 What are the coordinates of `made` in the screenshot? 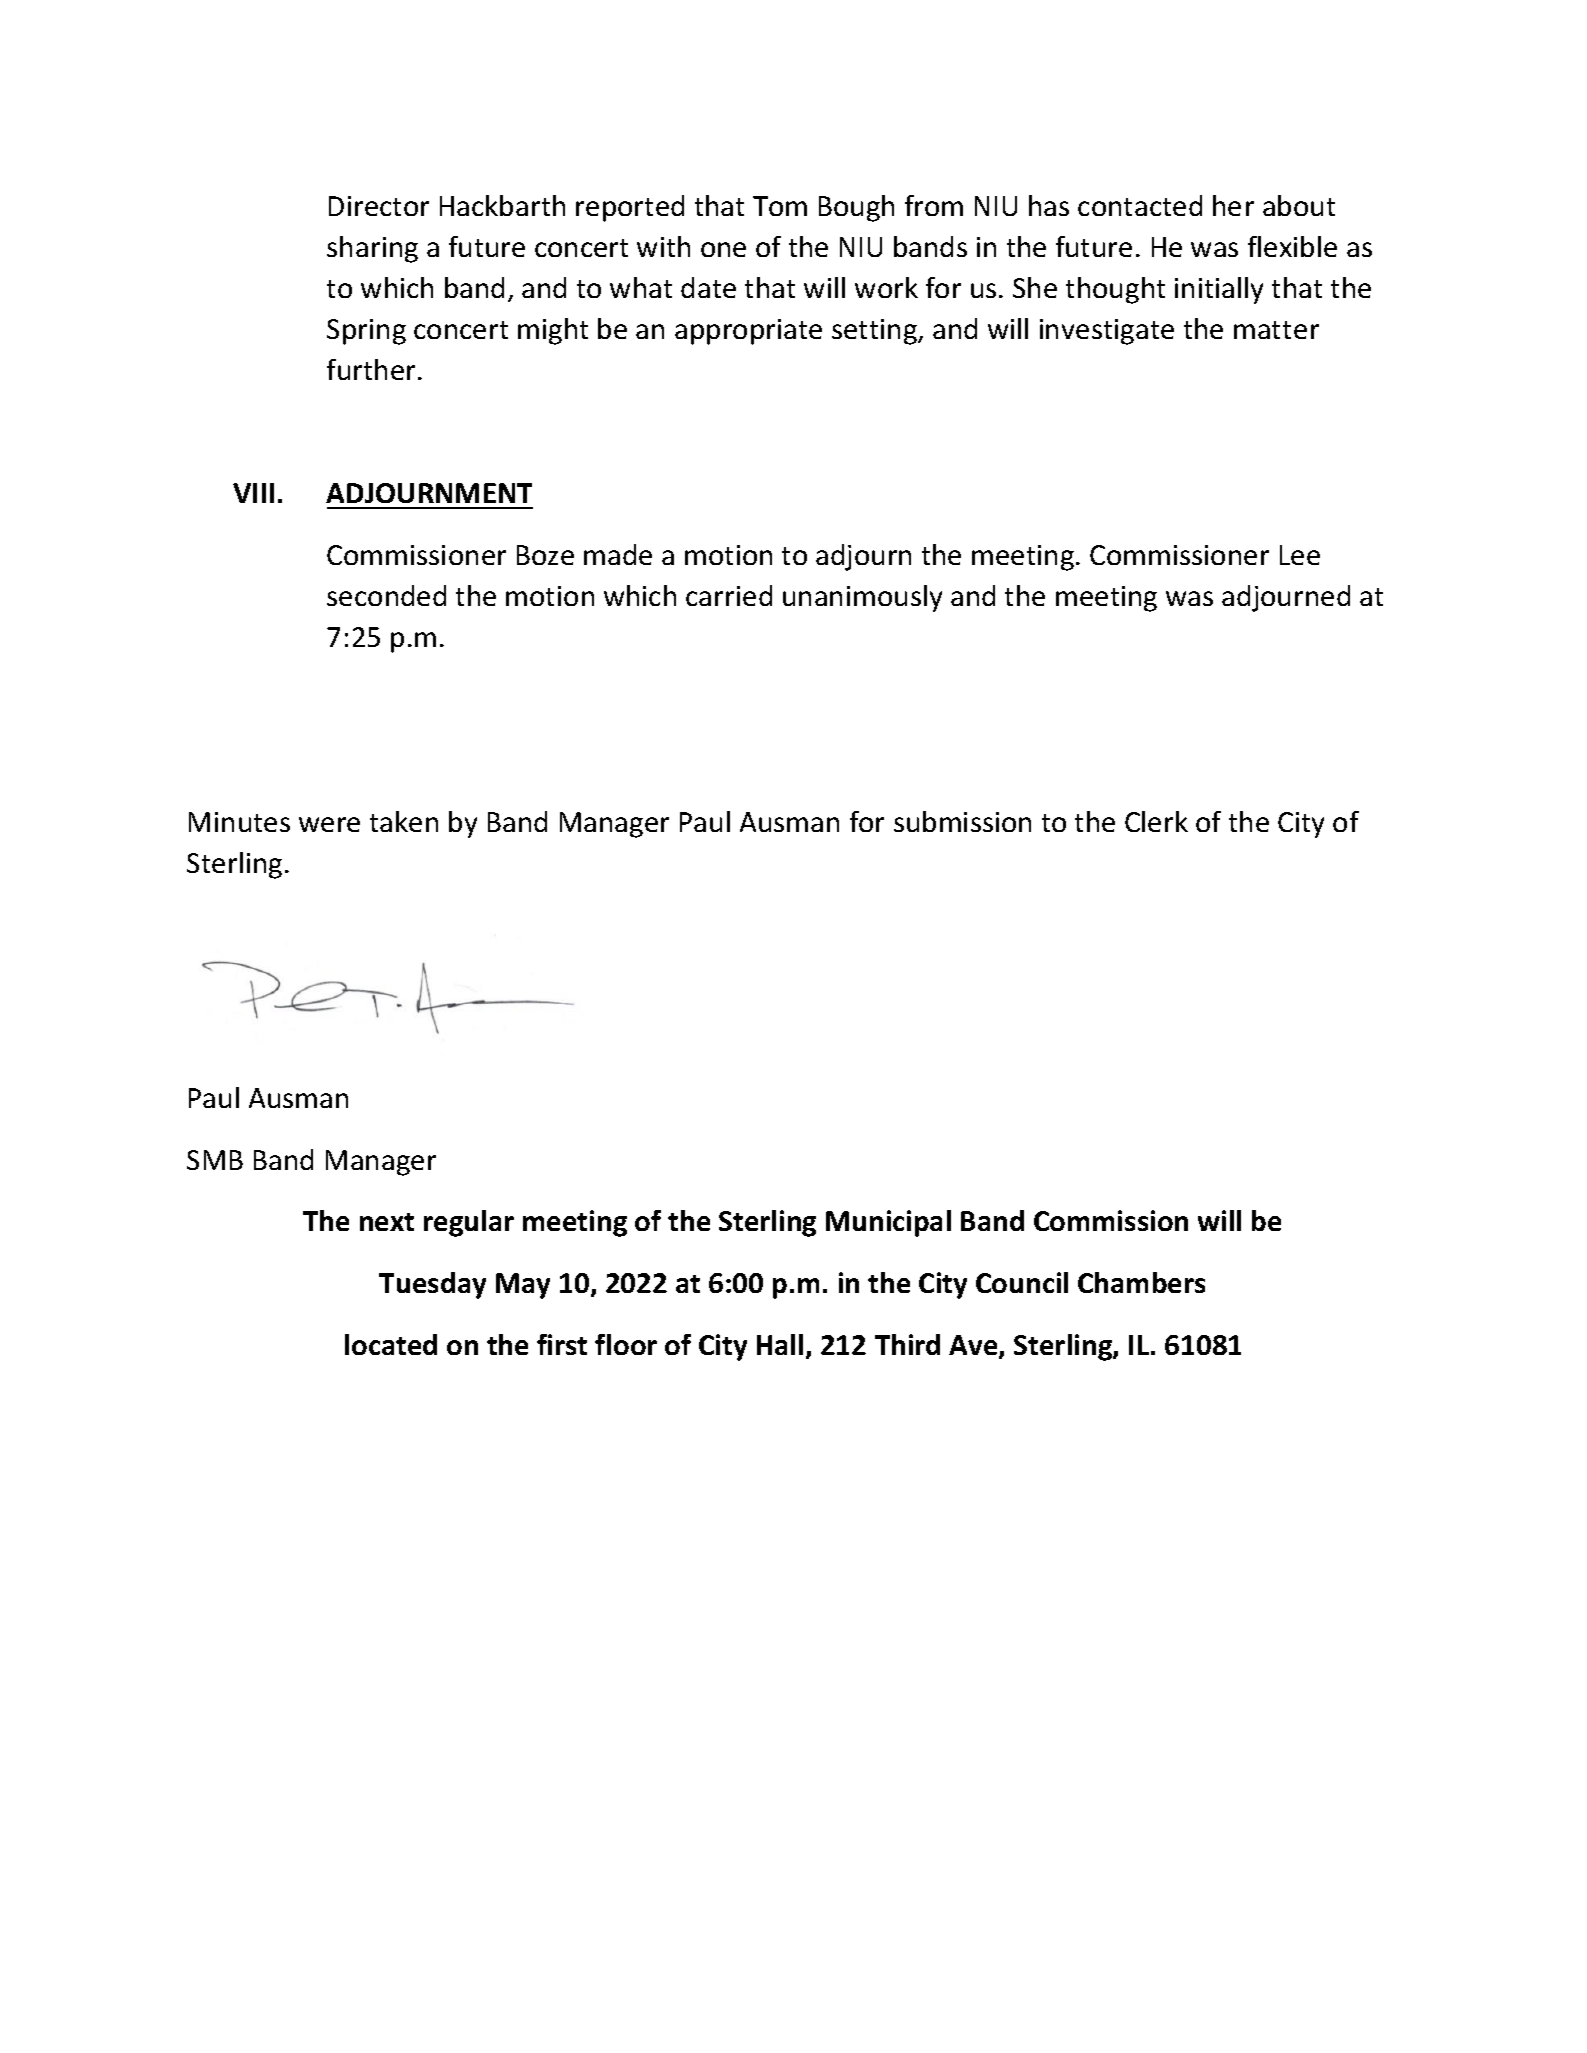 It's located at (618, 554).
